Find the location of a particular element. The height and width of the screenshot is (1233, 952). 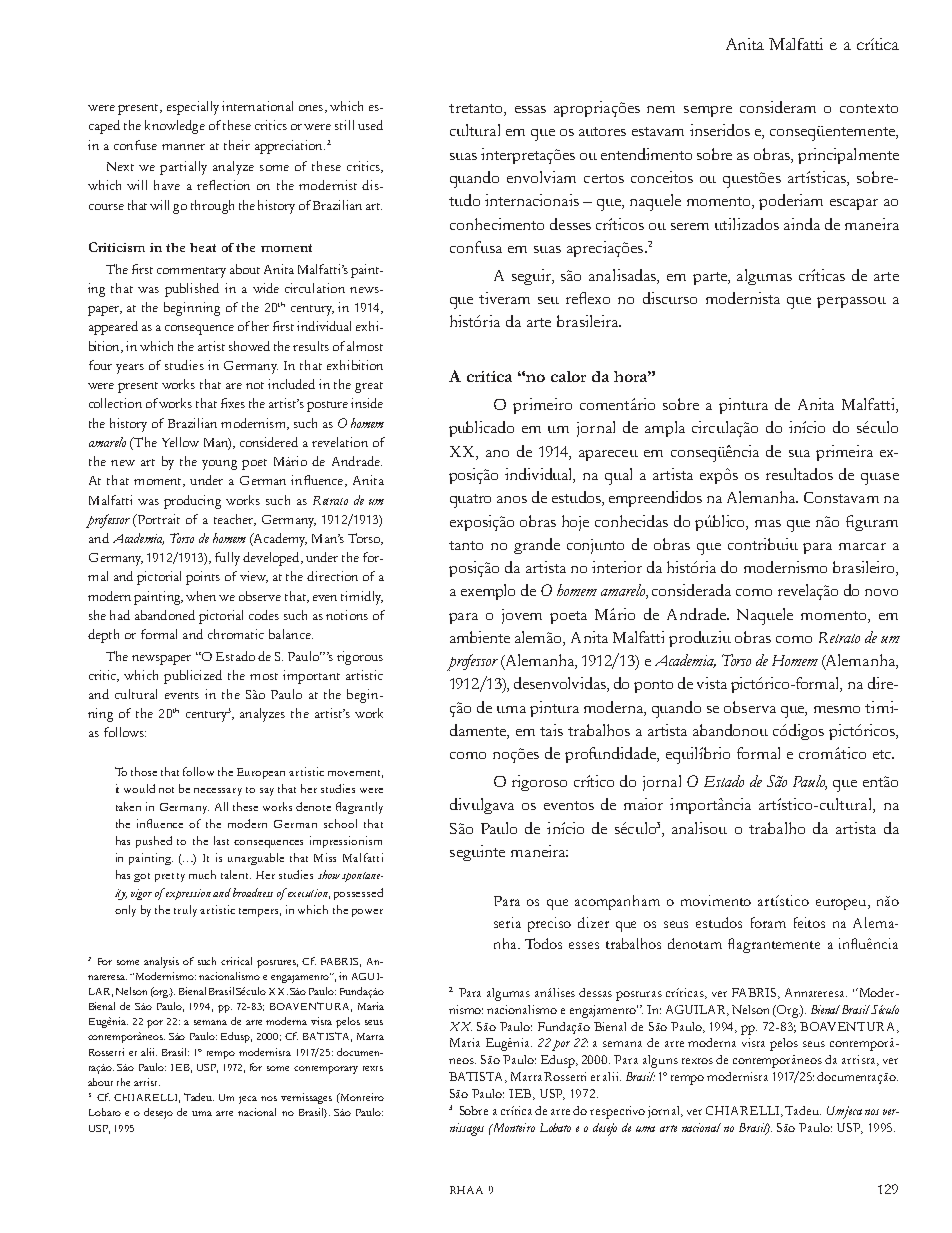

manner is located at coordinates (183, 147).
